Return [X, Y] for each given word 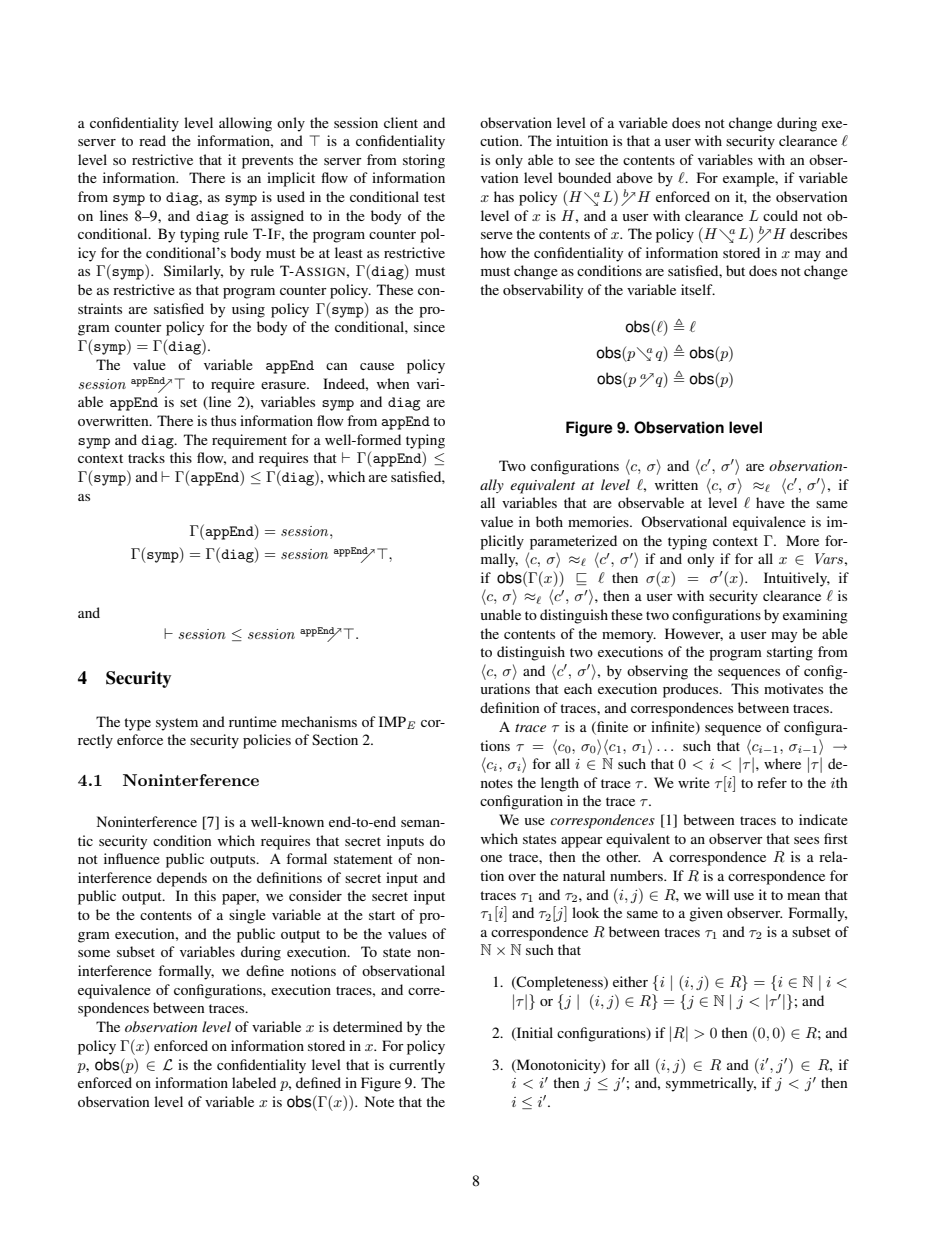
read [152, 140]
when [393, 383]
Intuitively [797, 579]
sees [806, 840]
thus [223, 420]
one [491, 858]
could [780, 215]
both [549, 521]
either [630, 981]
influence [132, 858]
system [177, 724]
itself [698, 289]
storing [424, 161]
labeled [254, 1082]
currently [417, 1066]
